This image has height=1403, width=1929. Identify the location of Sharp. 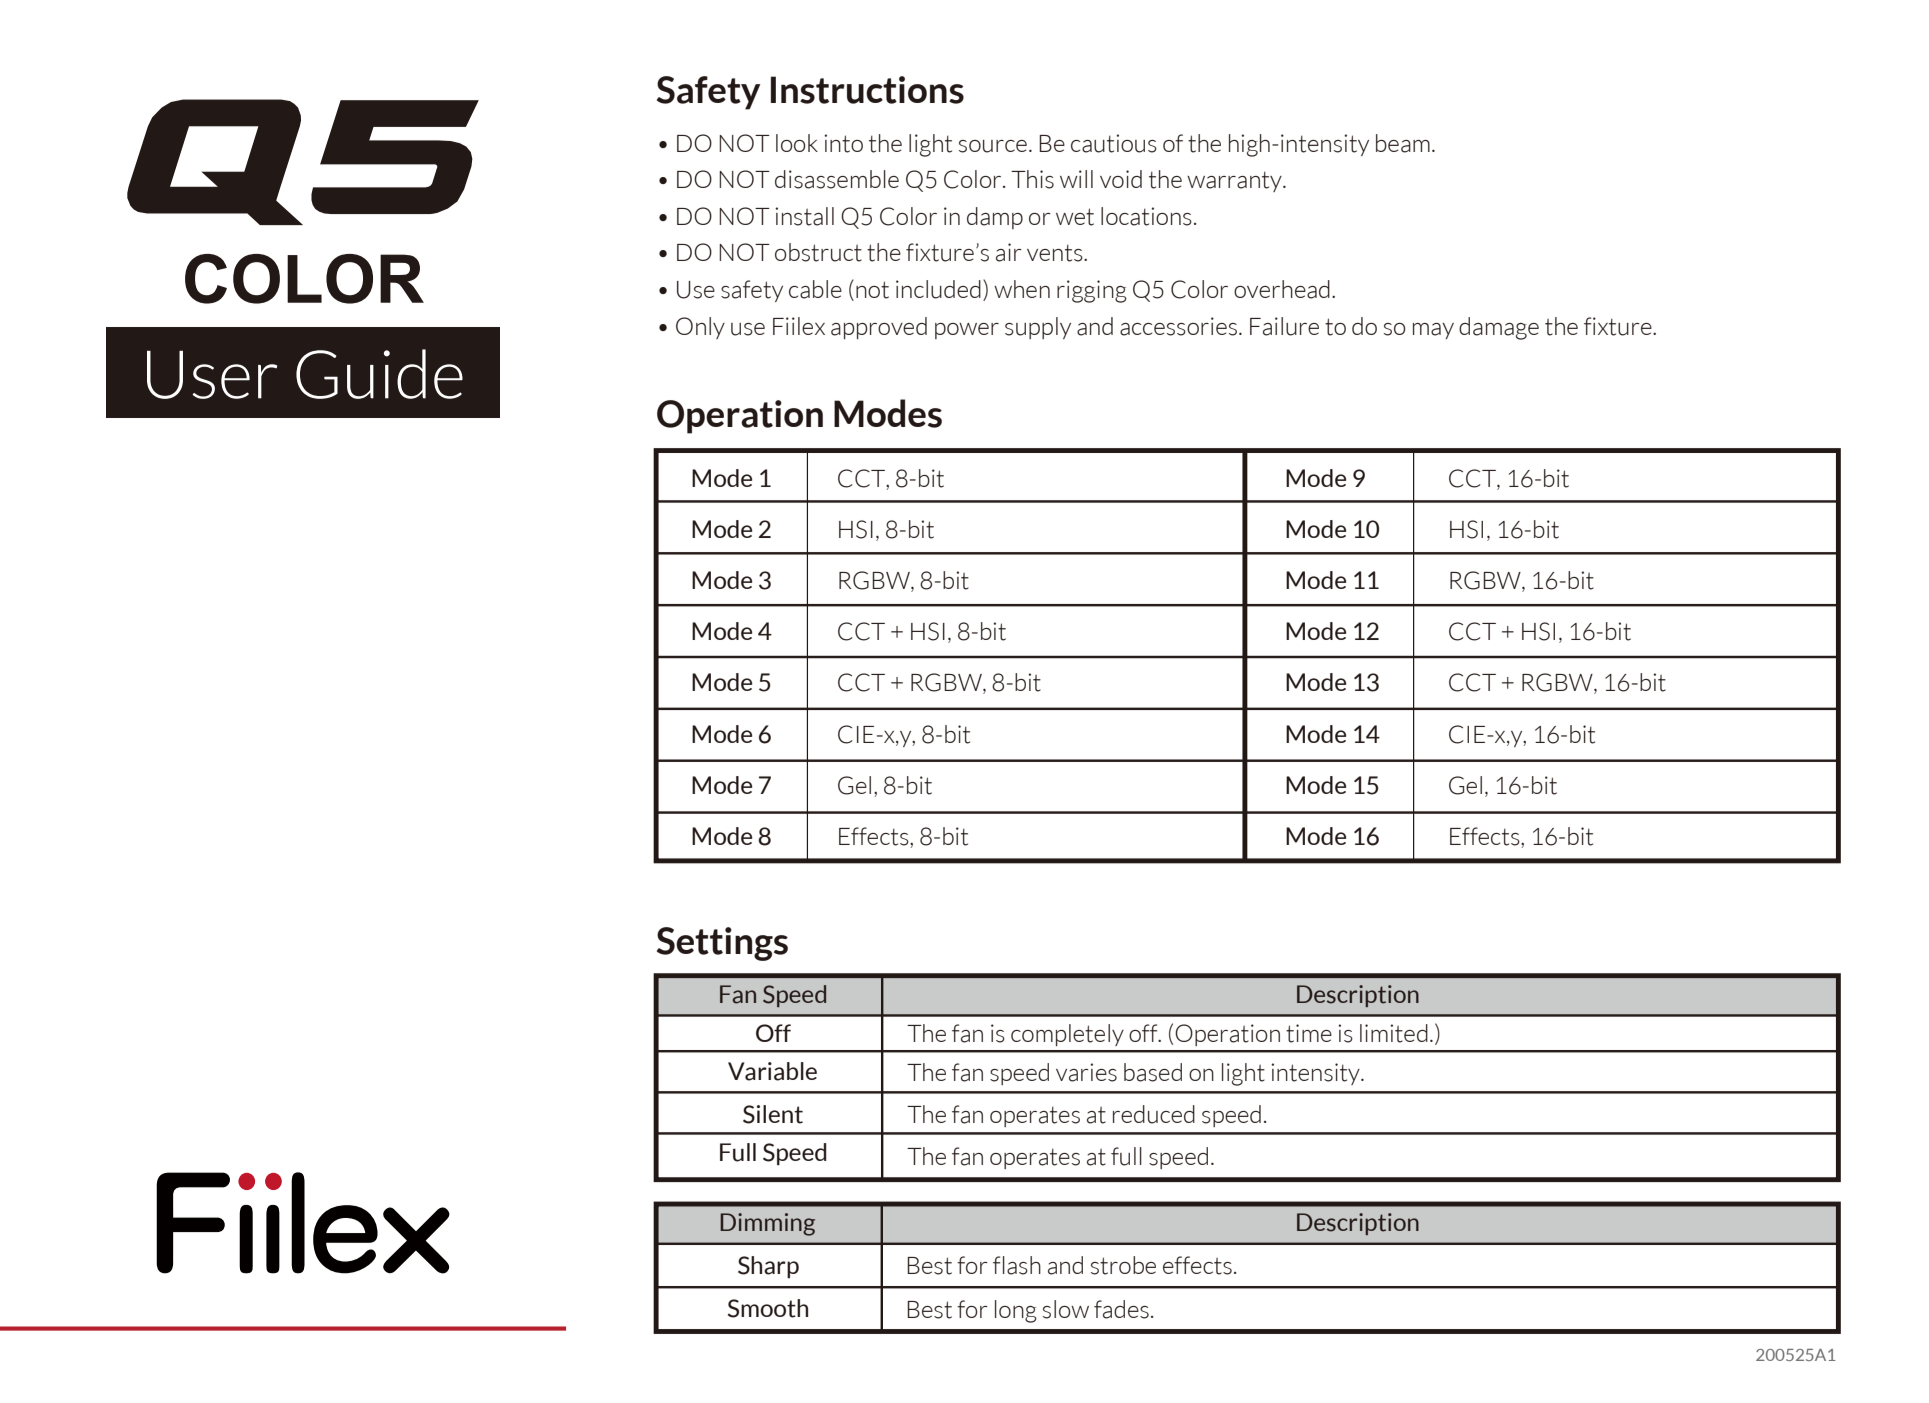
(768, 1267).
